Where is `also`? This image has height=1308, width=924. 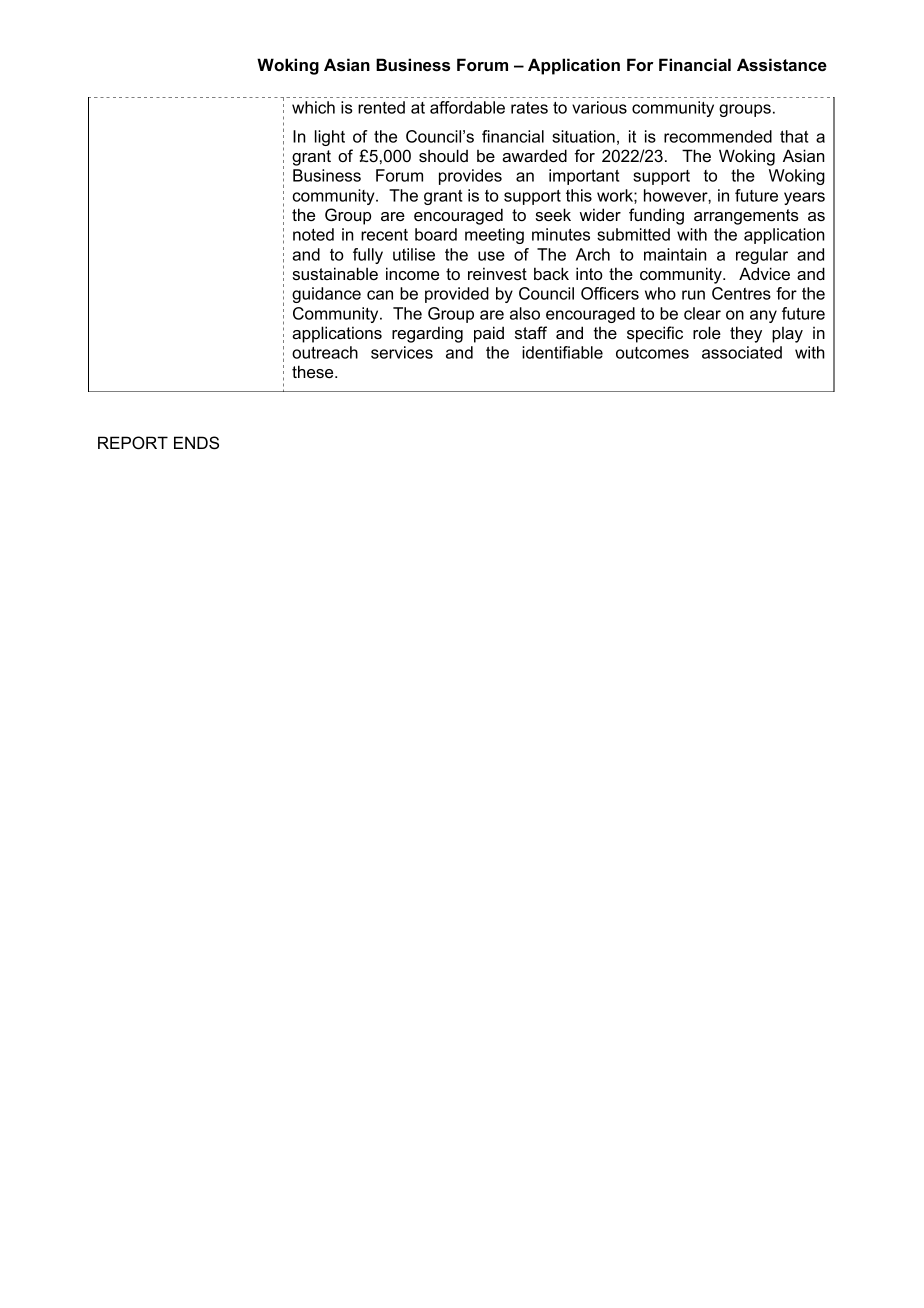 also is located at coordinates (525, 313).
